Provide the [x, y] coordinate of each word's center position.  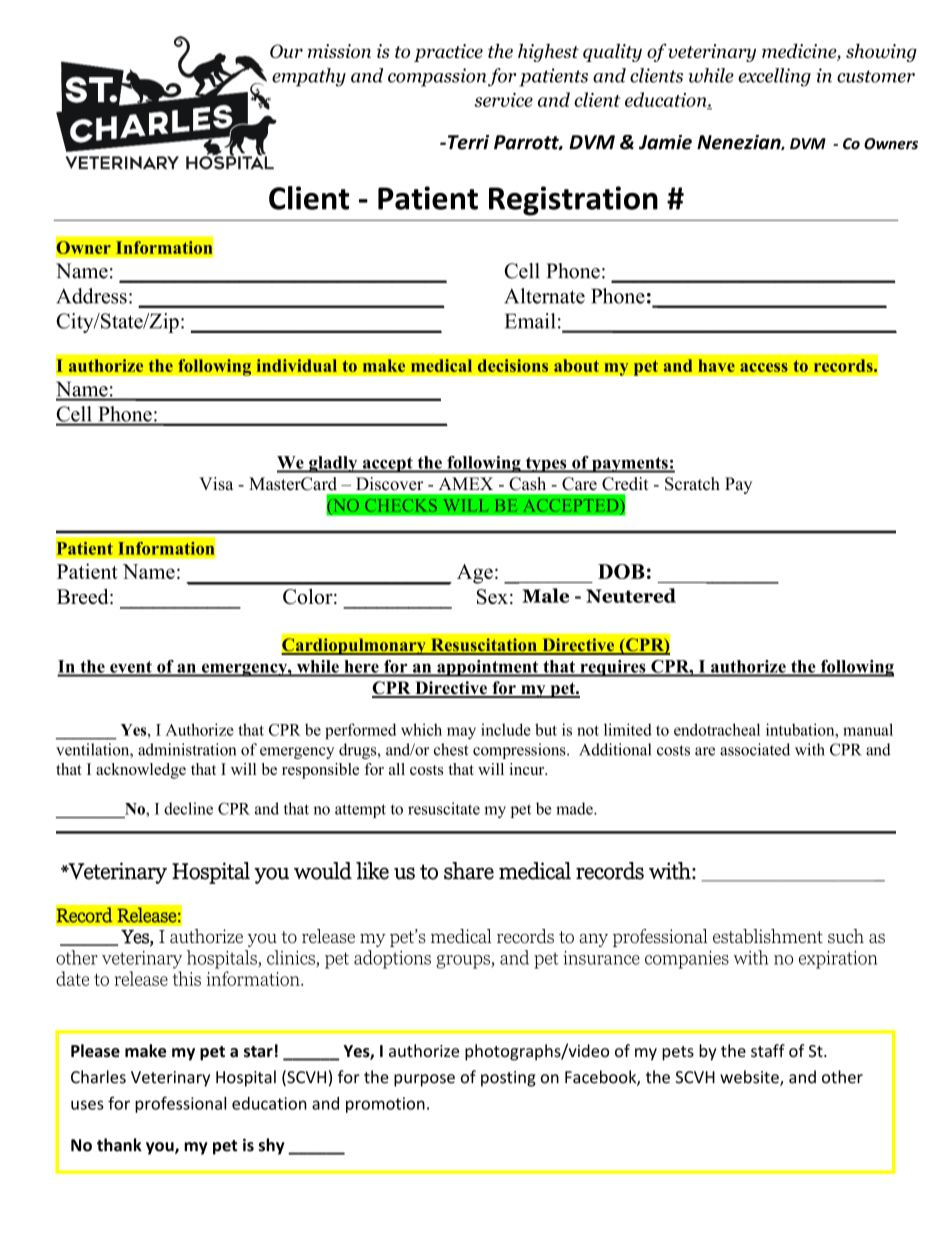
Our [286, 51]
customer [876, 76]
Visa [216, 484]
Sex [492, 596]
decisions [513, 365]
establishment [768, 936]
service [503, 100]
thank [119, 1145]
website [750, 1078]
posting [508, 1079]
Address [91, 296]
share [469, 871]
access [764, 367]
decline [188, 808]
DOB [621, 571]
